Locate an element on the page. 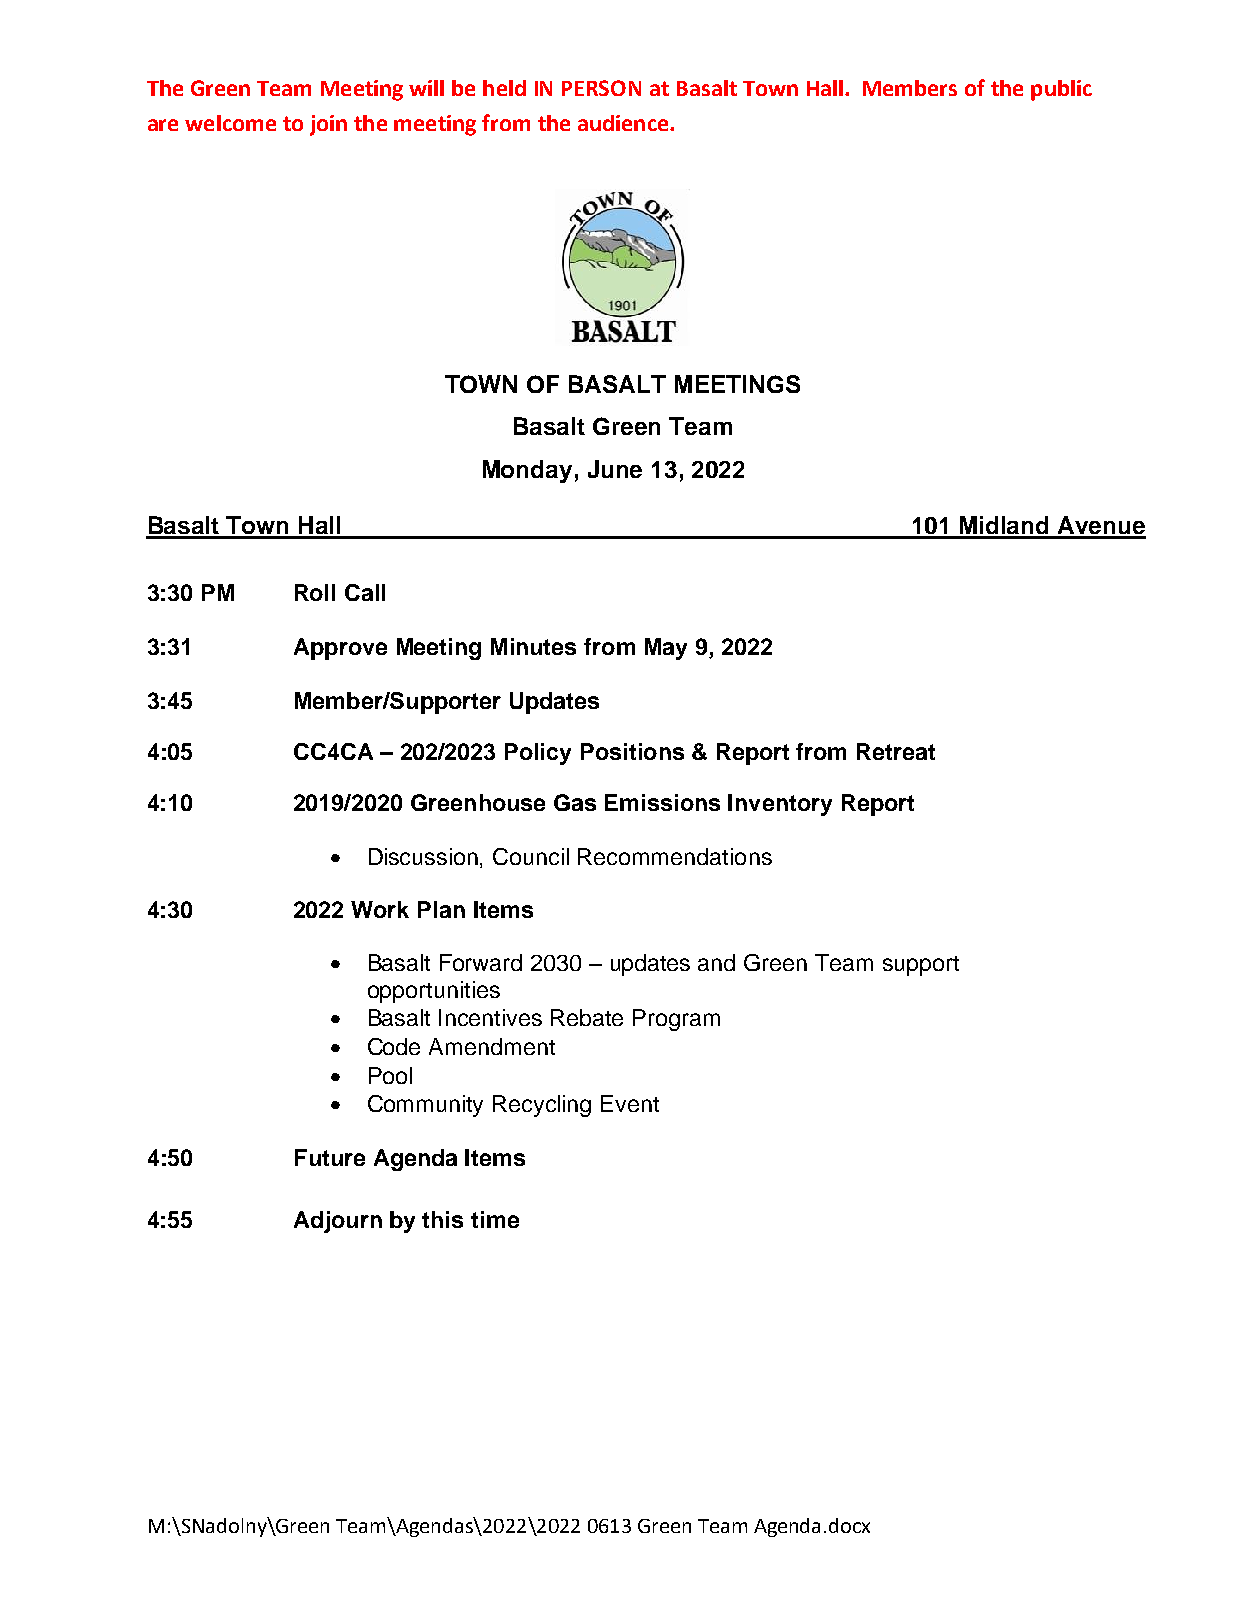 The width and height of the page is (1246, 1612). audience is located at coordinates (624, 123).
